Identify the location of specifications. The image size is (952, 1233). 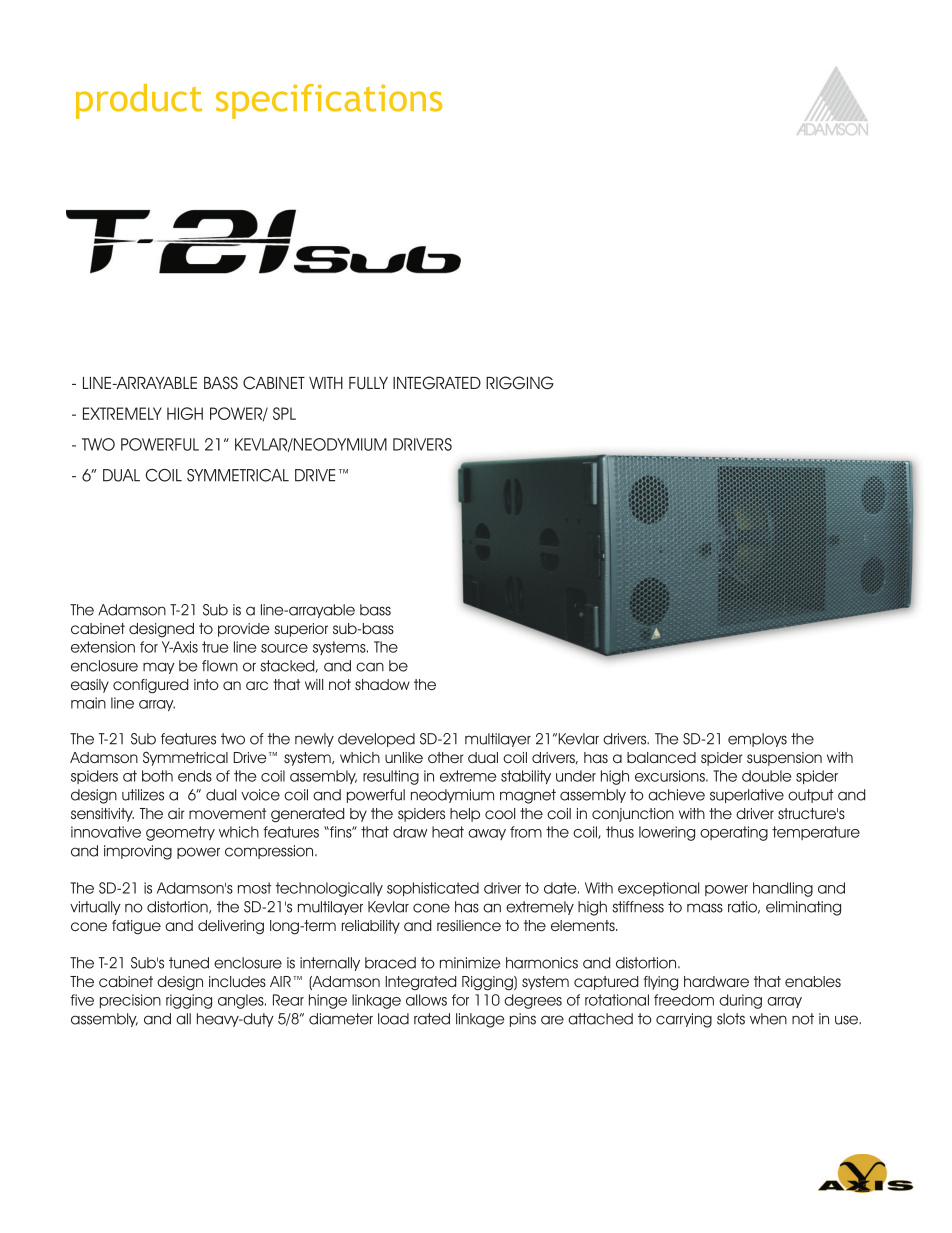
(329, 101).
